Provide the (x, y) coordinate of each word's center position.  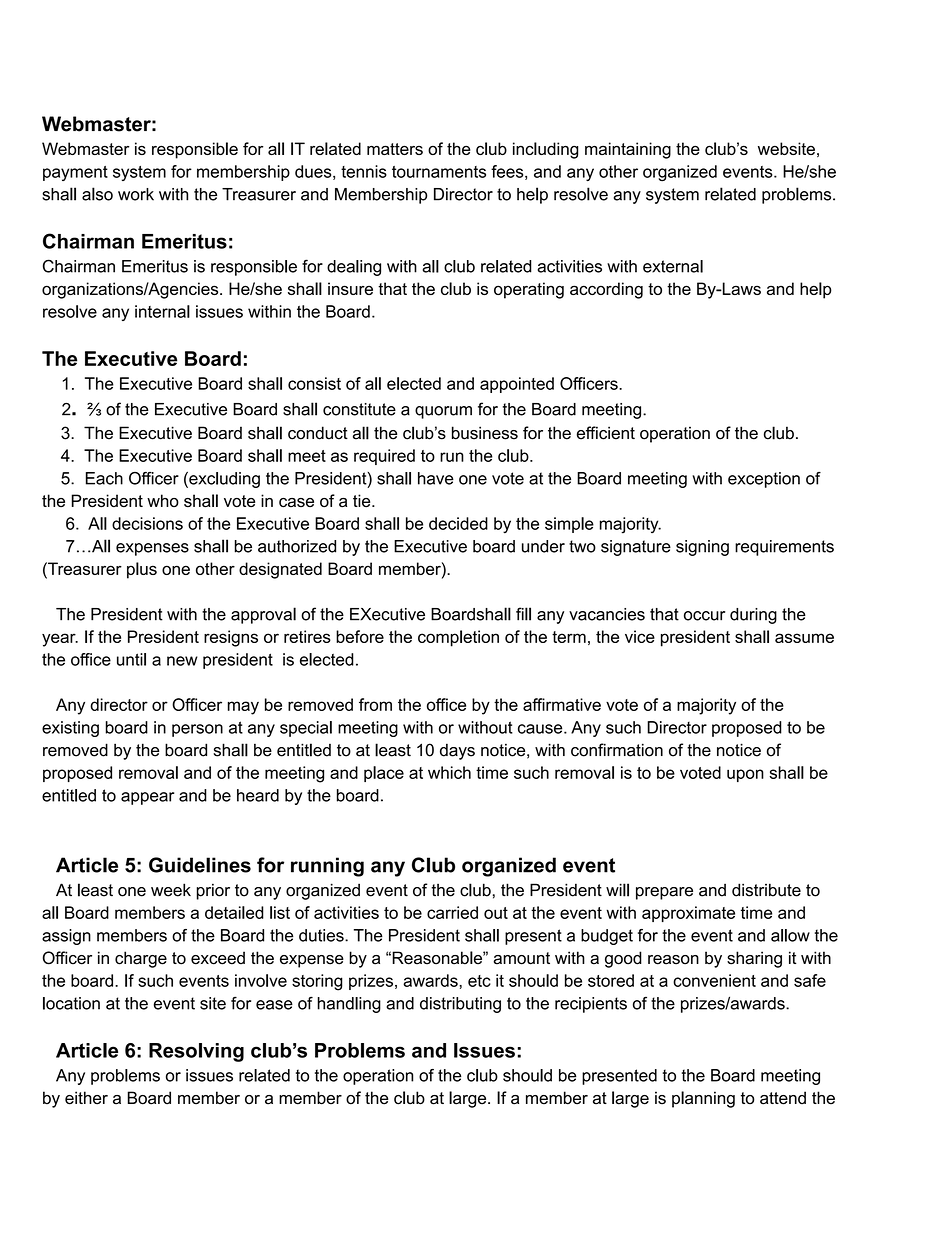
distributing (460, 1005)
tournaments (439, 172)
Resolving (196, 1052)
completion (458, 638)
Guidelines (200, 865)
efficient (606, 433)
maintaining (628, 150)
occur (704, 616)
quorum (443, 412)
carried (452, 912)
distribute (766, 890)
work (136, 194)
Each (104, 478)
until (131, 659)
